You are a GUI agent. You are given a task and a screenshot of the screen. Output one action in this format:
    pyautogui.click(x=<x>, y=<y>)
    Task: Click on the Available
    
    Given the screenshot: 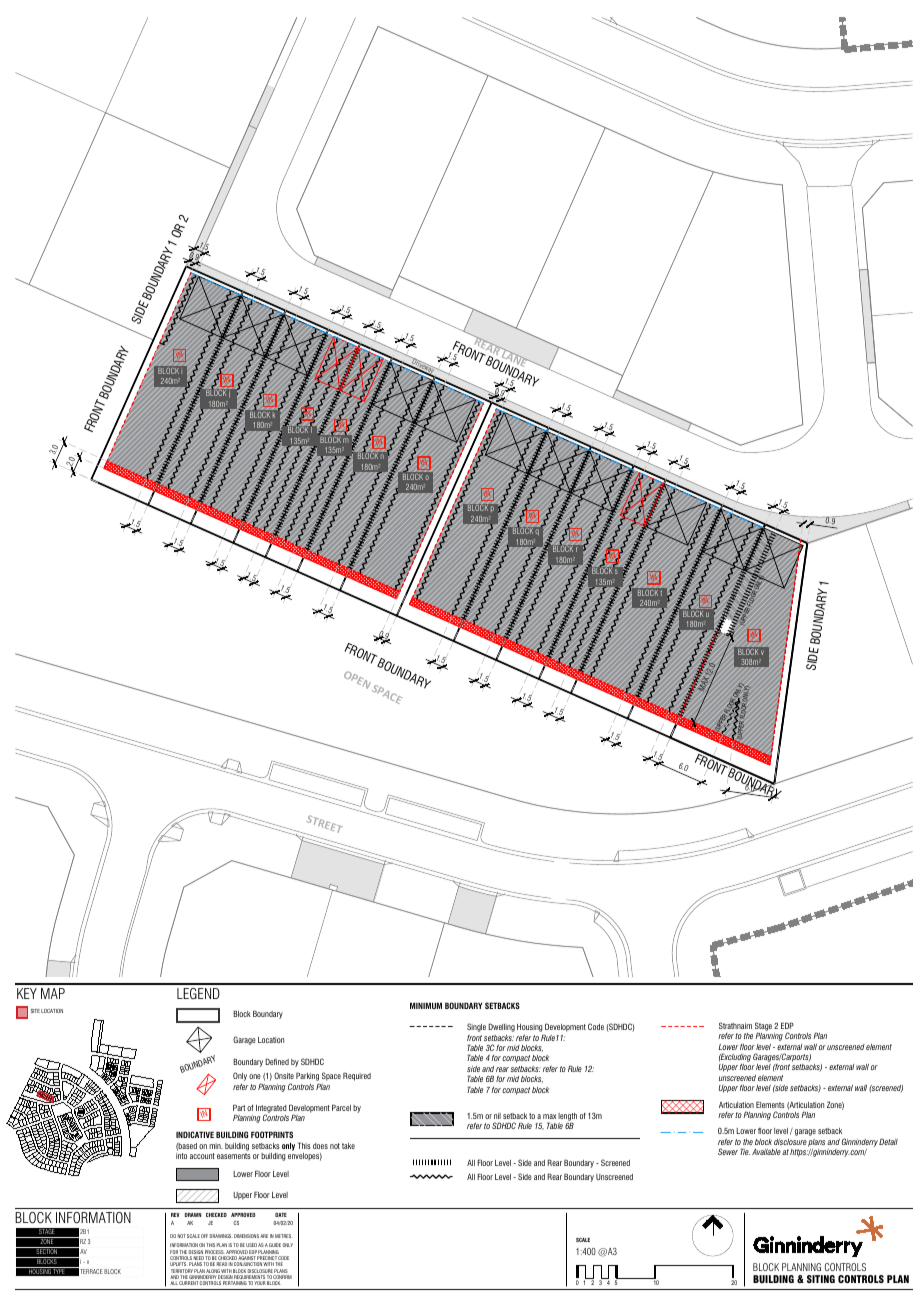 What is the action you would take?
    pyautogui.click(x=766, y=1152)
